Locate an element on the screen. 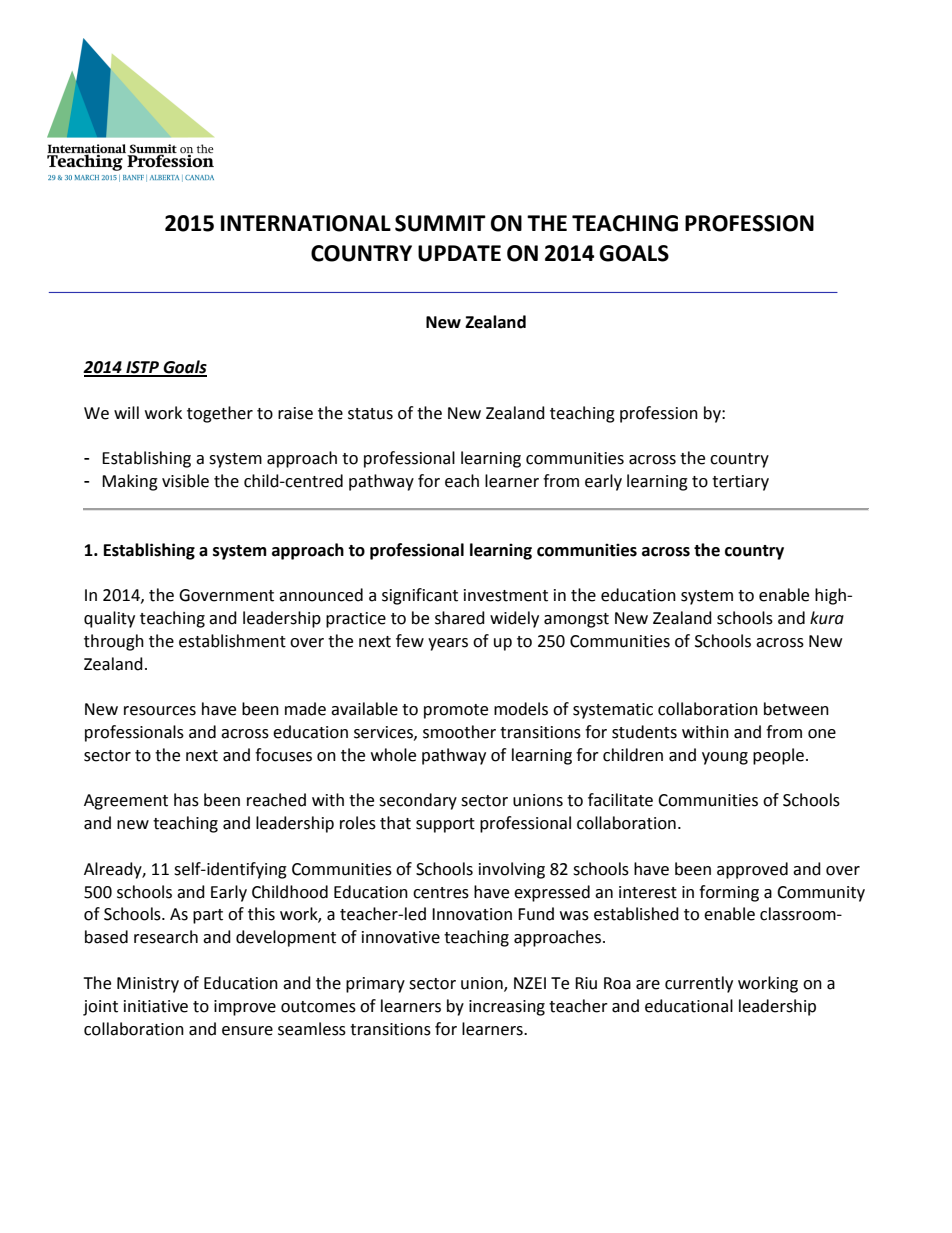 The width and height of the screenshot is (952, 1233). young is located at coordinates (725, 758).
